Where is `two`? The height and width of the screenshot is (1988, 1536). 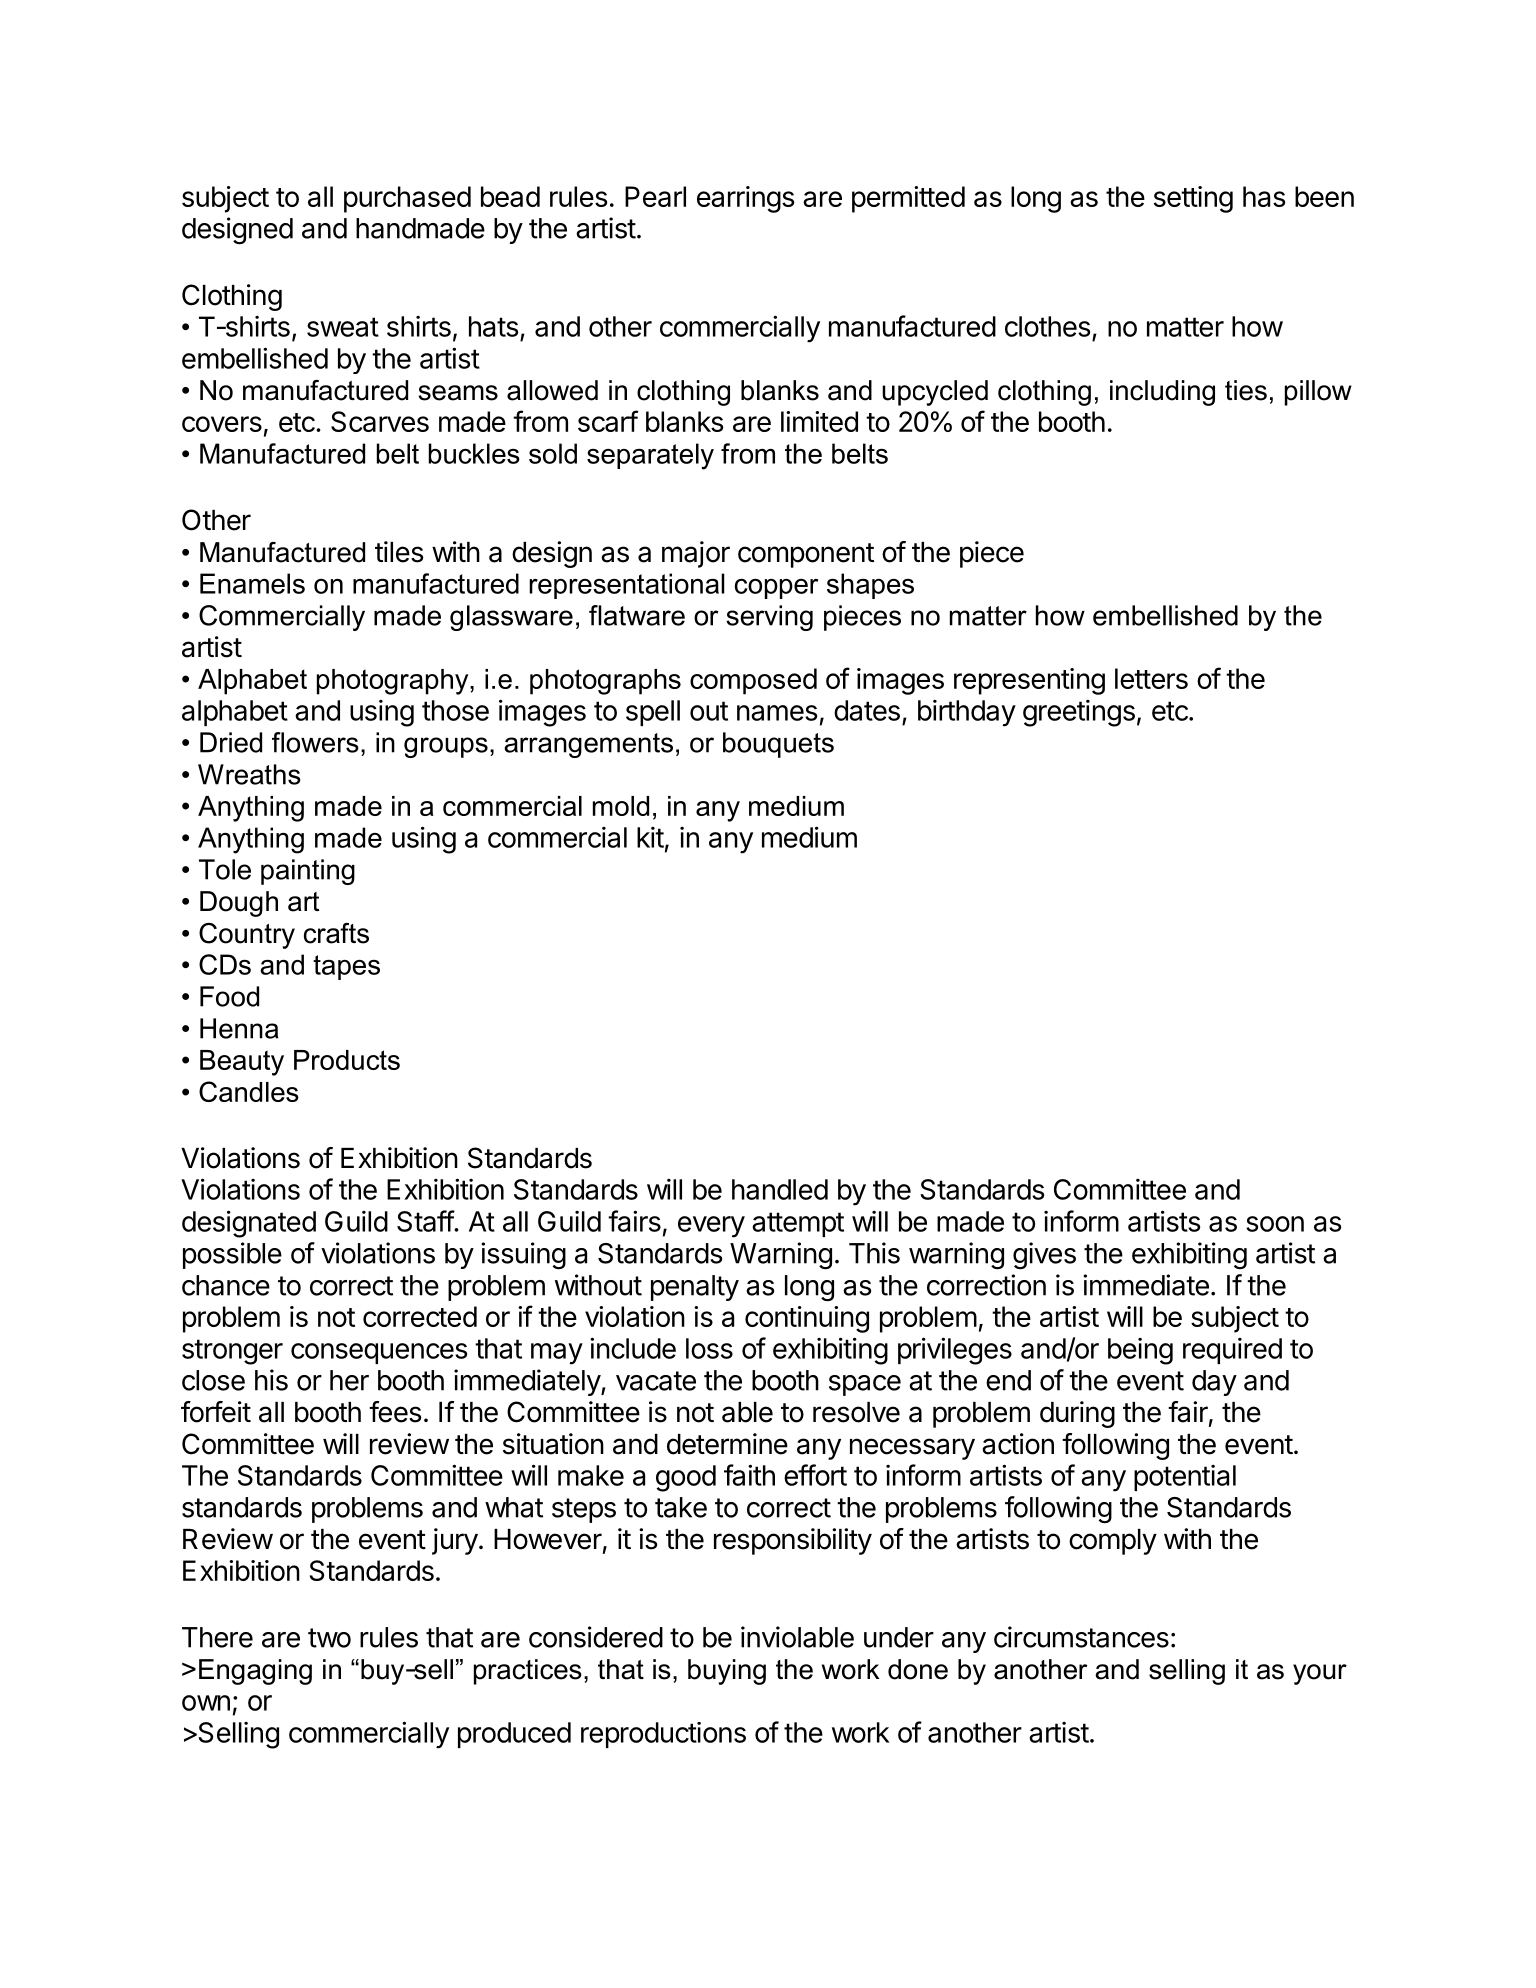 two is located at coordinates (329, 1638).
